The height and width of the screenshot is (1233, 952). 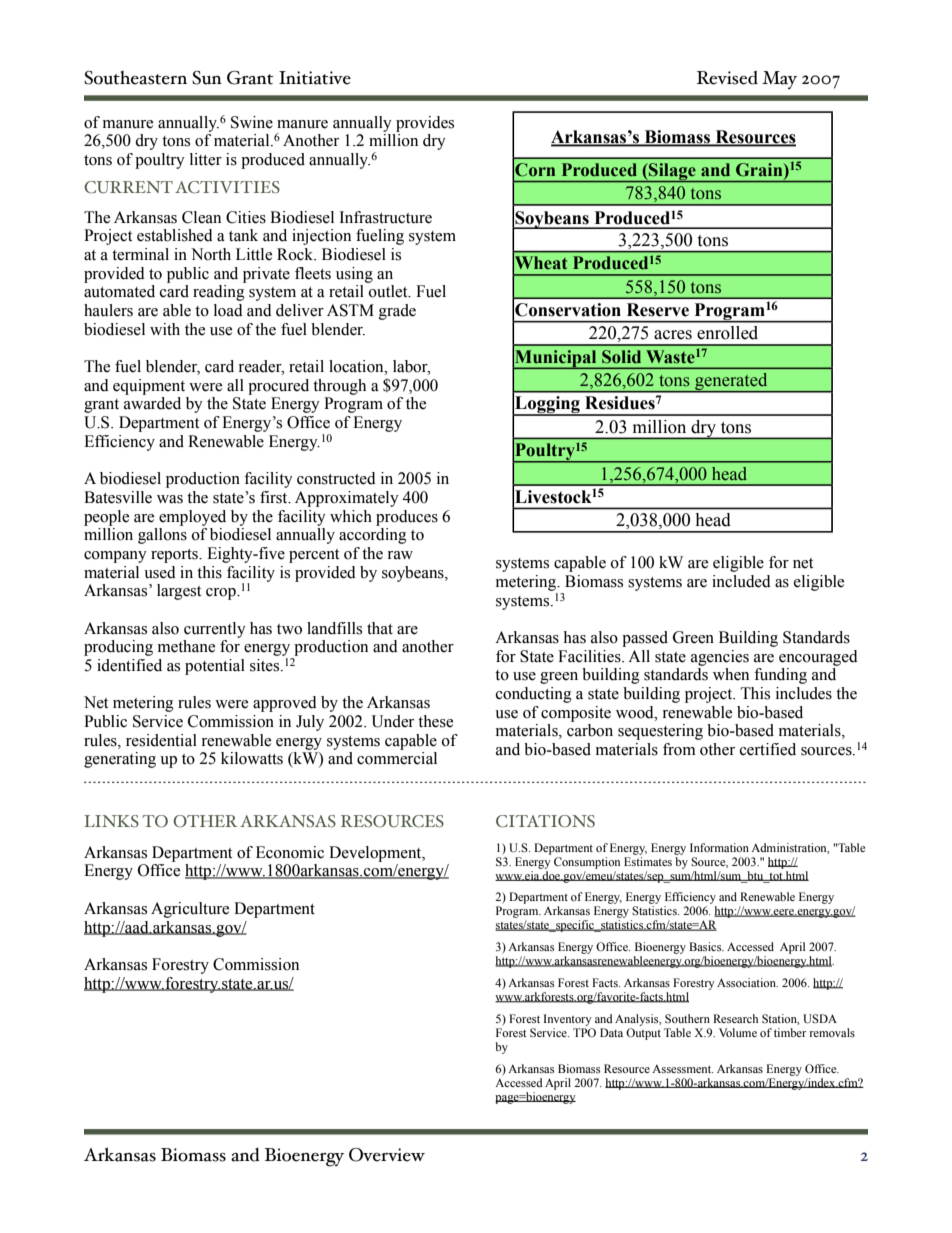 What do you see at coordinates (407, 518) in the screenshot?
I see `produces` at bounding box center [407, 518].
